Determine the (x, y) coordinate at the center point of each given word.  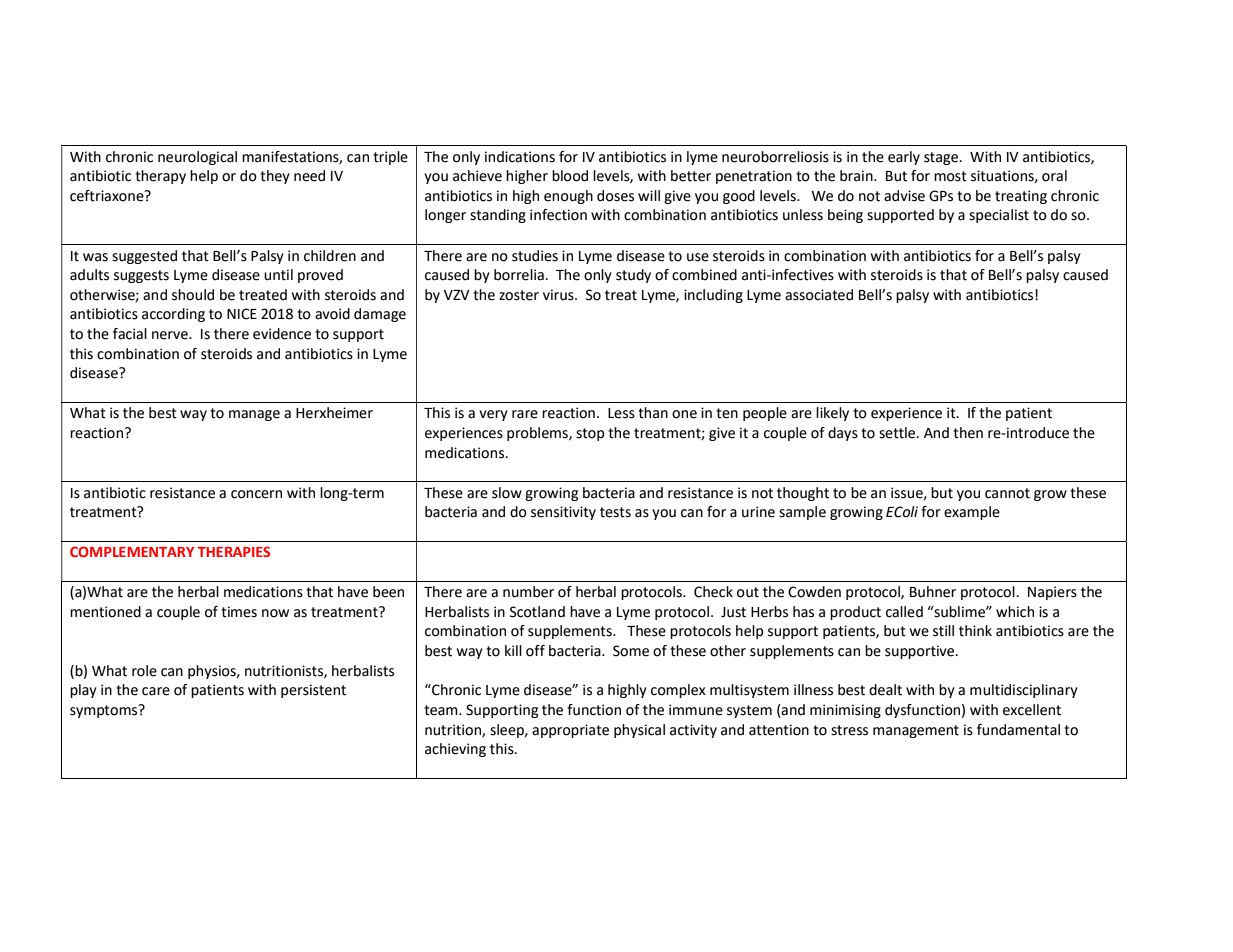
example (972, 513)
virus (559, 295)
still (943, 631)
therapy (160, 177)
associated (819, 295)
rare (525, 414)
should (193, 295)
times (239, 612)
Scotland (537, 612)
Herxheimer (334, 413)
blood (570, 176)
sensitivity (563, 513)
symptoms (105, 711)
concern (256, 494)
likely (832, 414)
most (950, 176)
